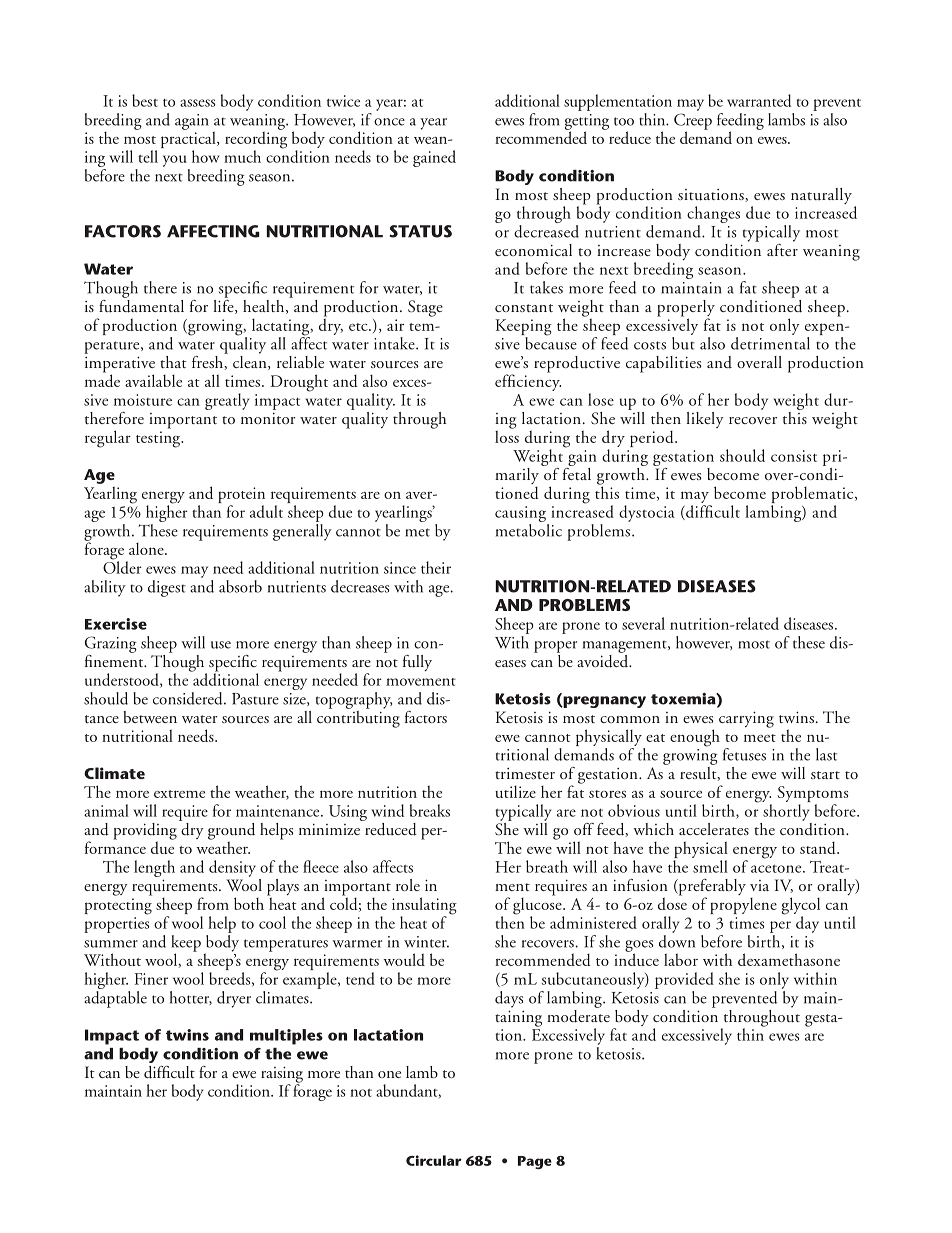  I want to click on once, so click(389, 122).
